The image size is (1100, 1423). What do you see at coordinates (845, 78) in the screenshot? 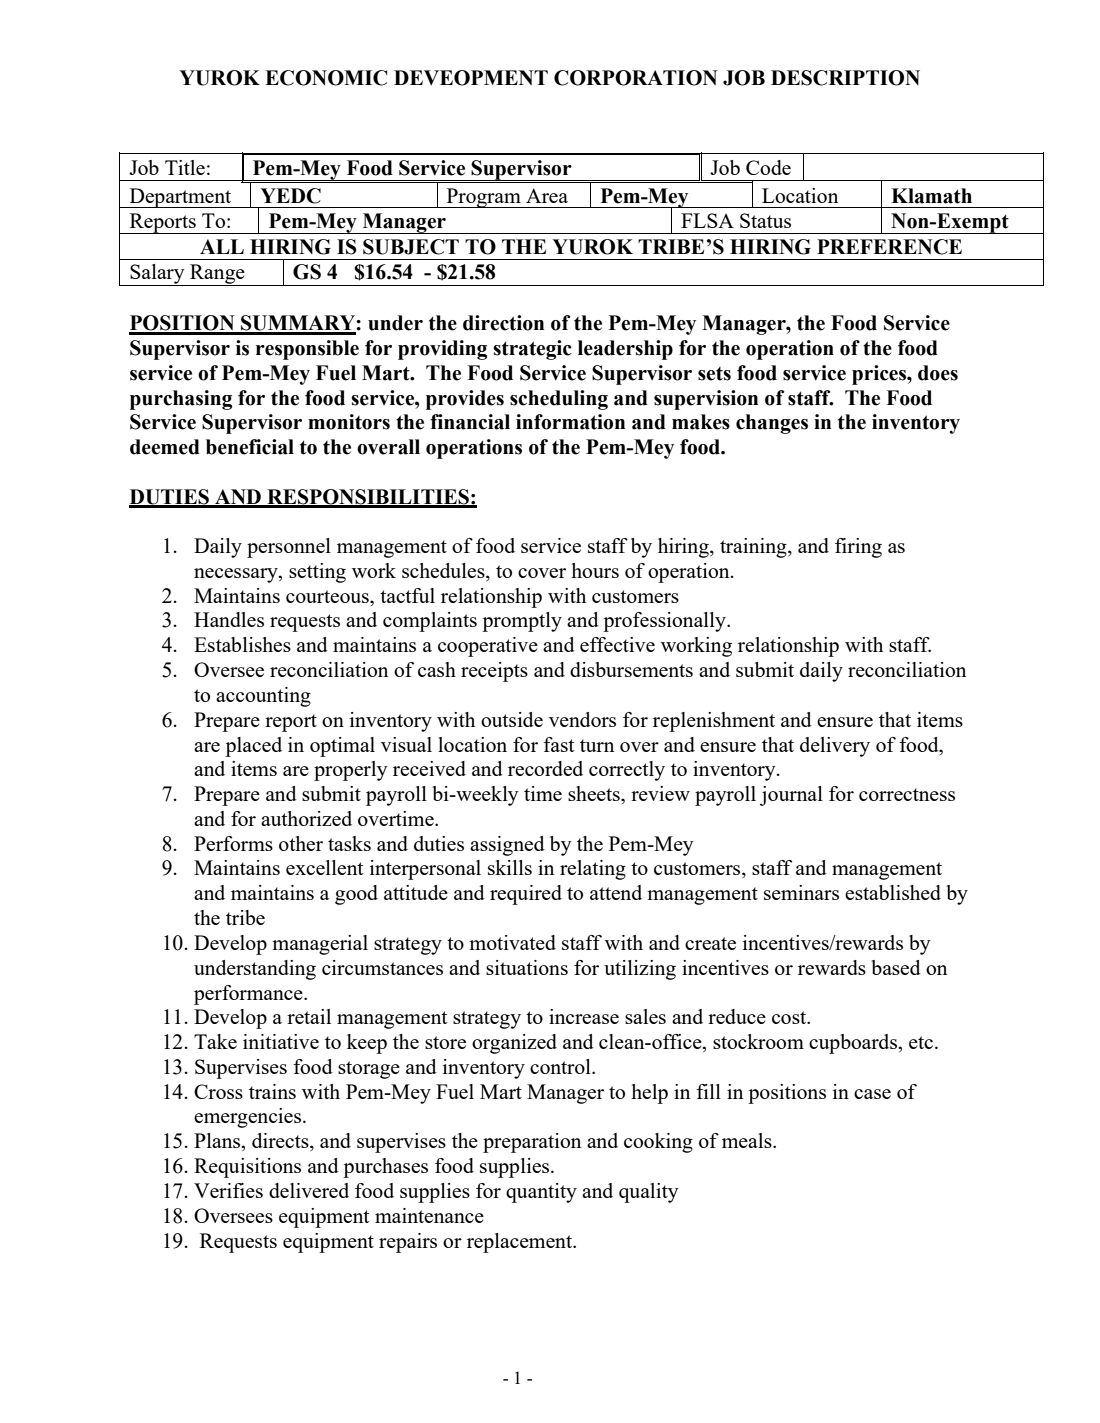
I see `DESCRIPTION` at bounding box center [845, 78].
